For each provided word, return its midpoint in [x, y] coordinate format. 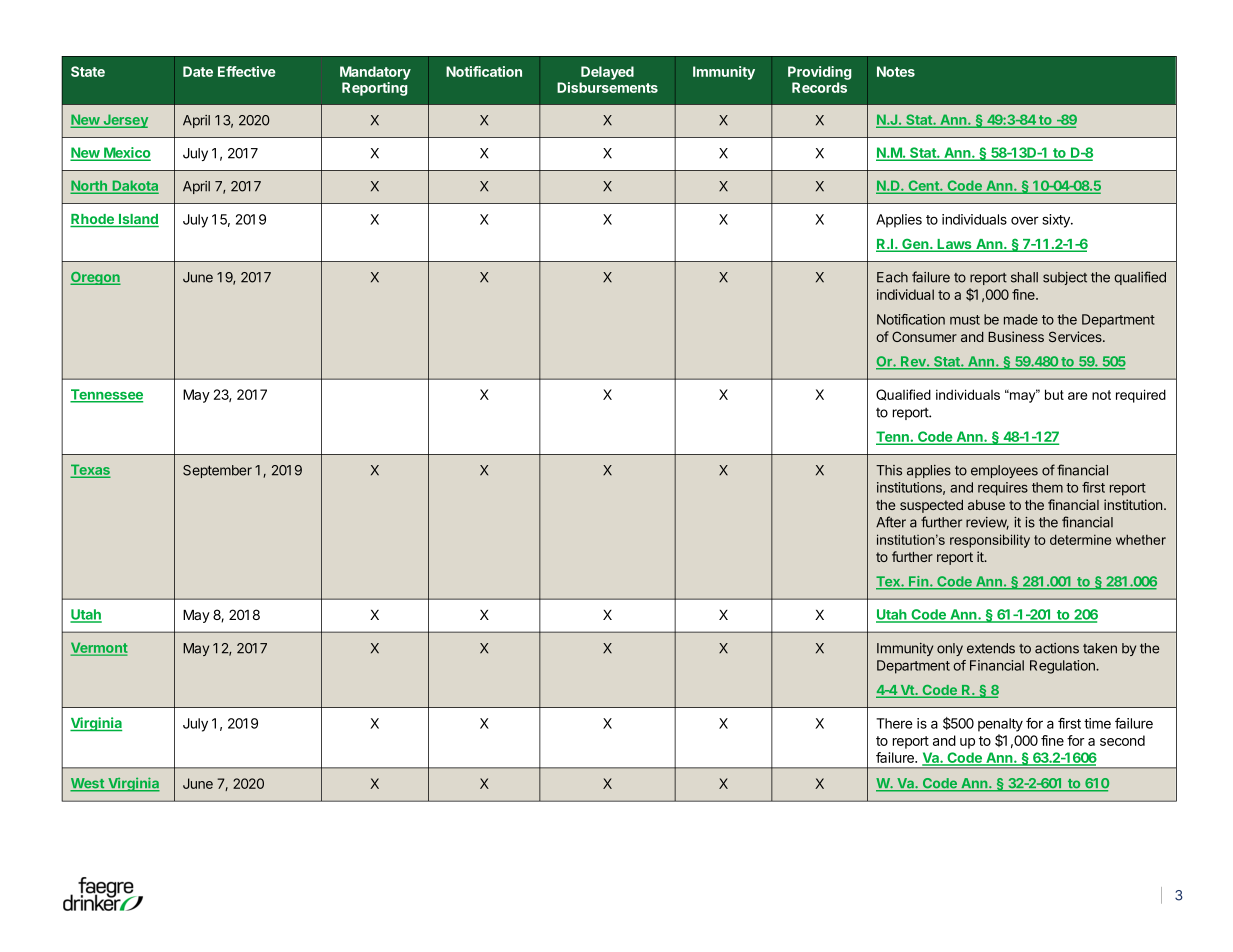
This [889, 470]
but [1054, 394]
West [88, 784]
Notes [896, 71]
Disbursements [607, 87]
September [217, 471]
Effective [247, 71]
